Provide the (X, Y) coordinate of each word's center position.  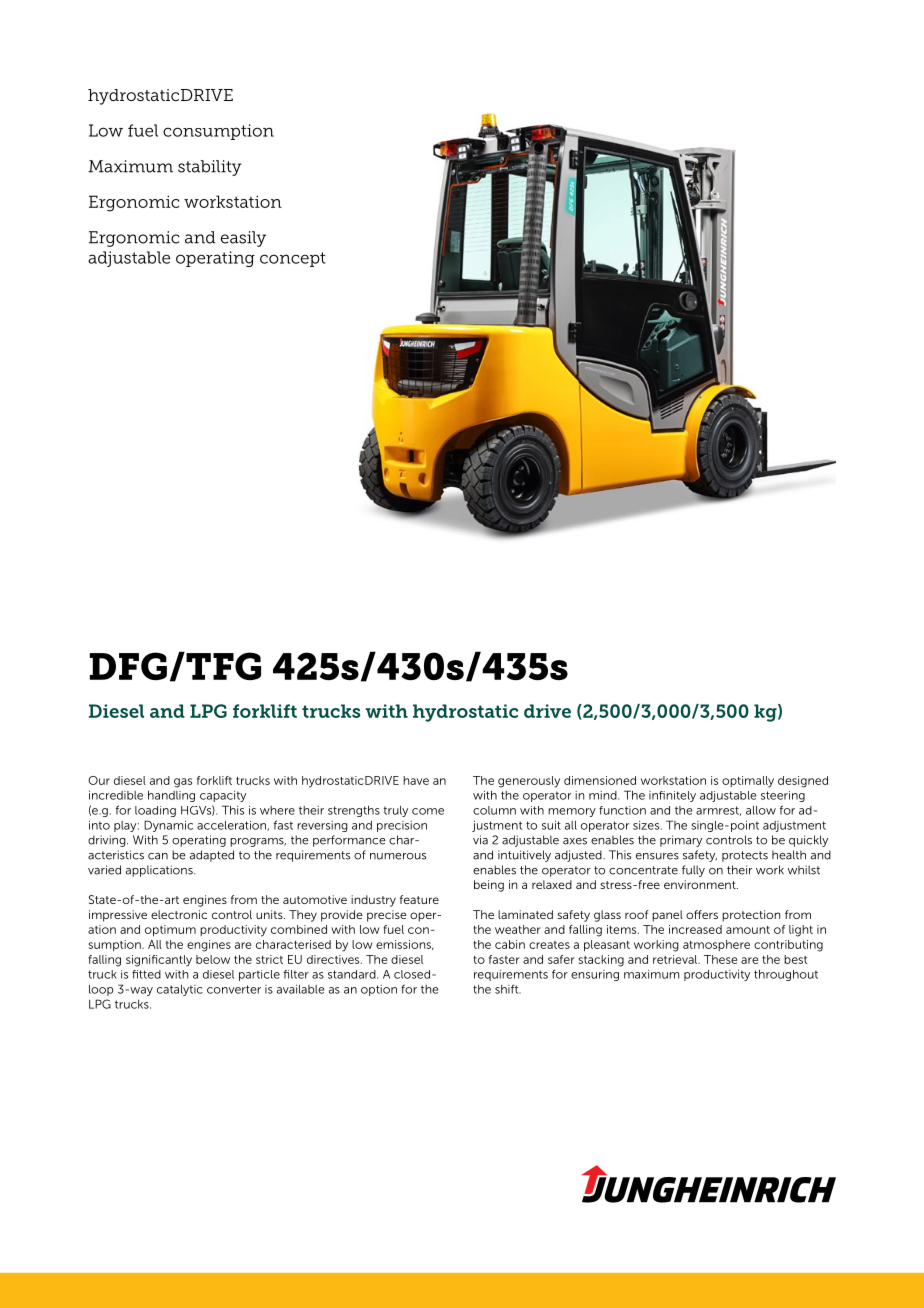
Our (99, 780)
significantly (159, 961)
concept (292, 259)
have (416, 780)
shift (508, 989)
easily (243, 239)
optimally (748, 782)
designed (803, 782)
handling (171, 796)
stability (210, 168)
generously (529, 782)
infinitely (672, 796)
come (428, 811)
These (720, 959)
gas (183, 783)
